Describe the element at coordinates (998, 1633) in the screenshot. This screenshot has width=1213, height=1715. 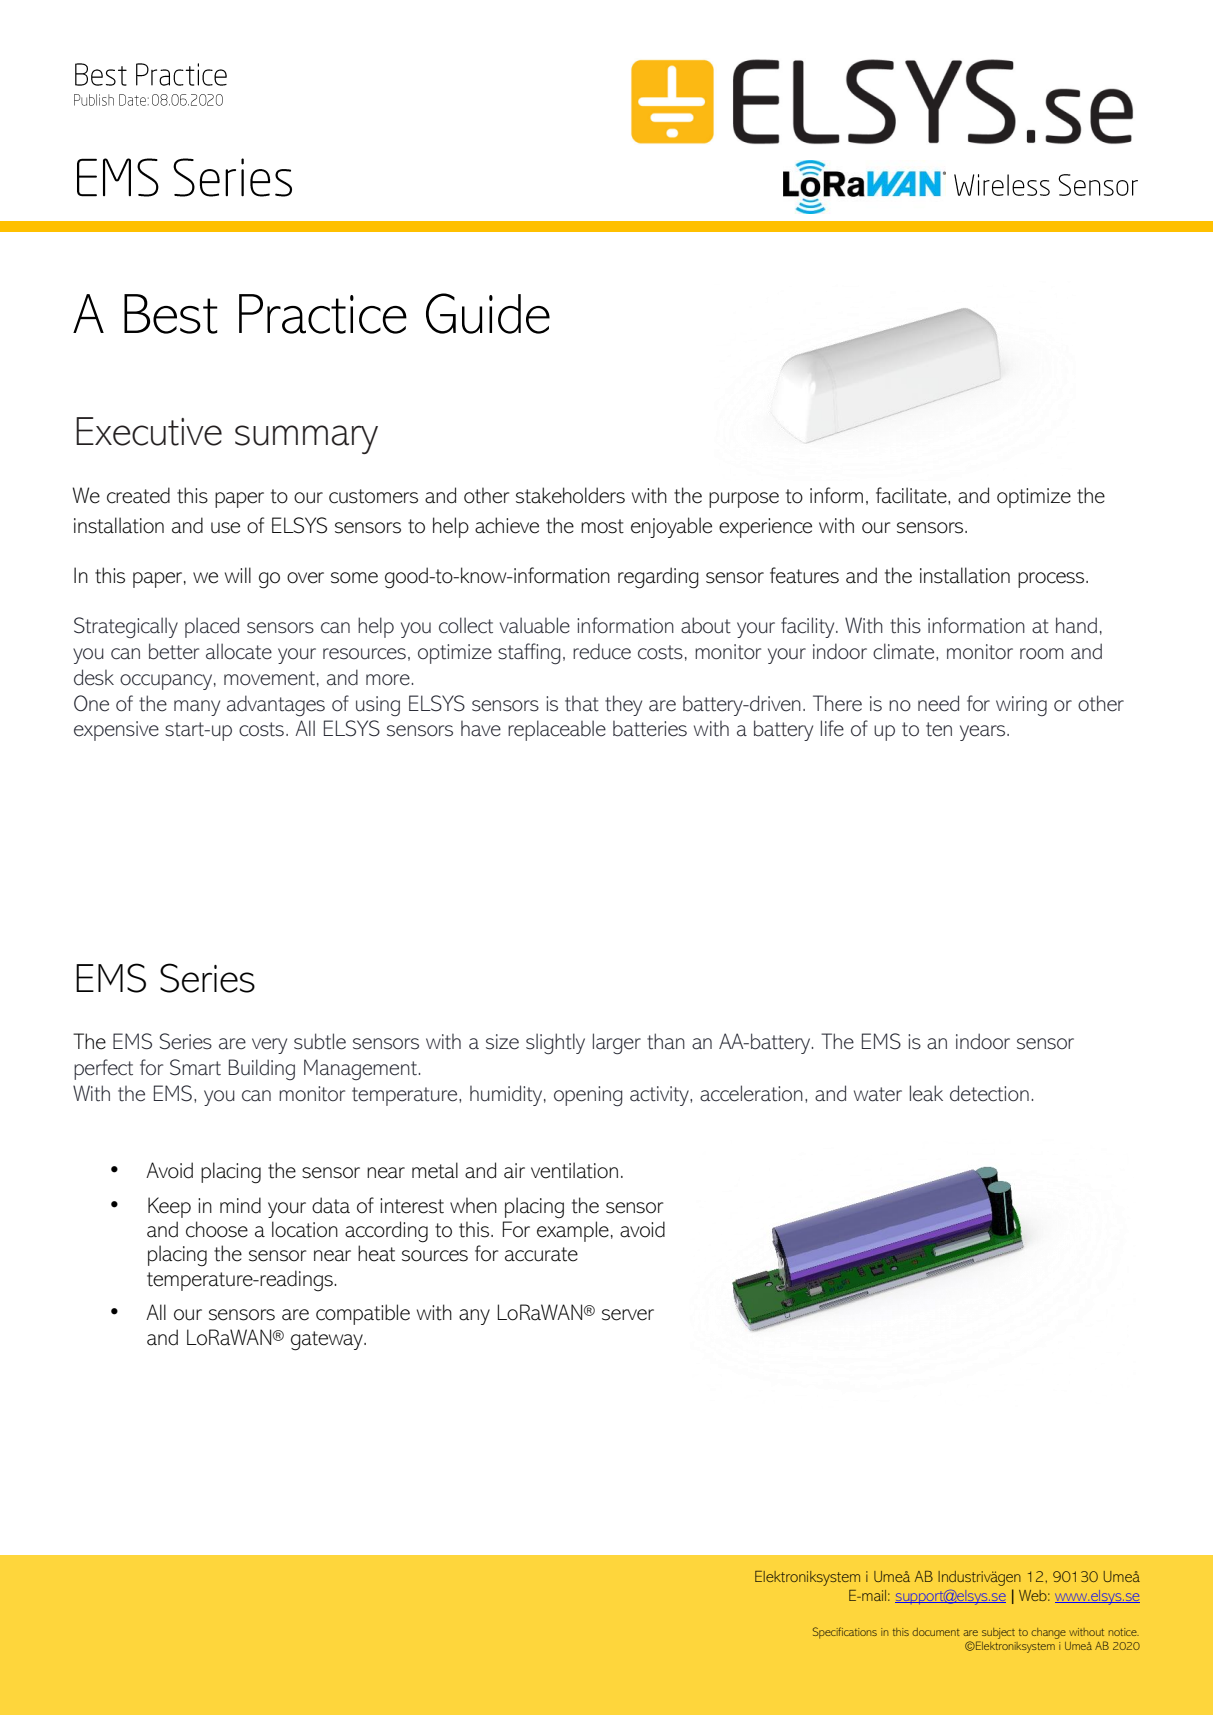
I see `subject` at that location.
